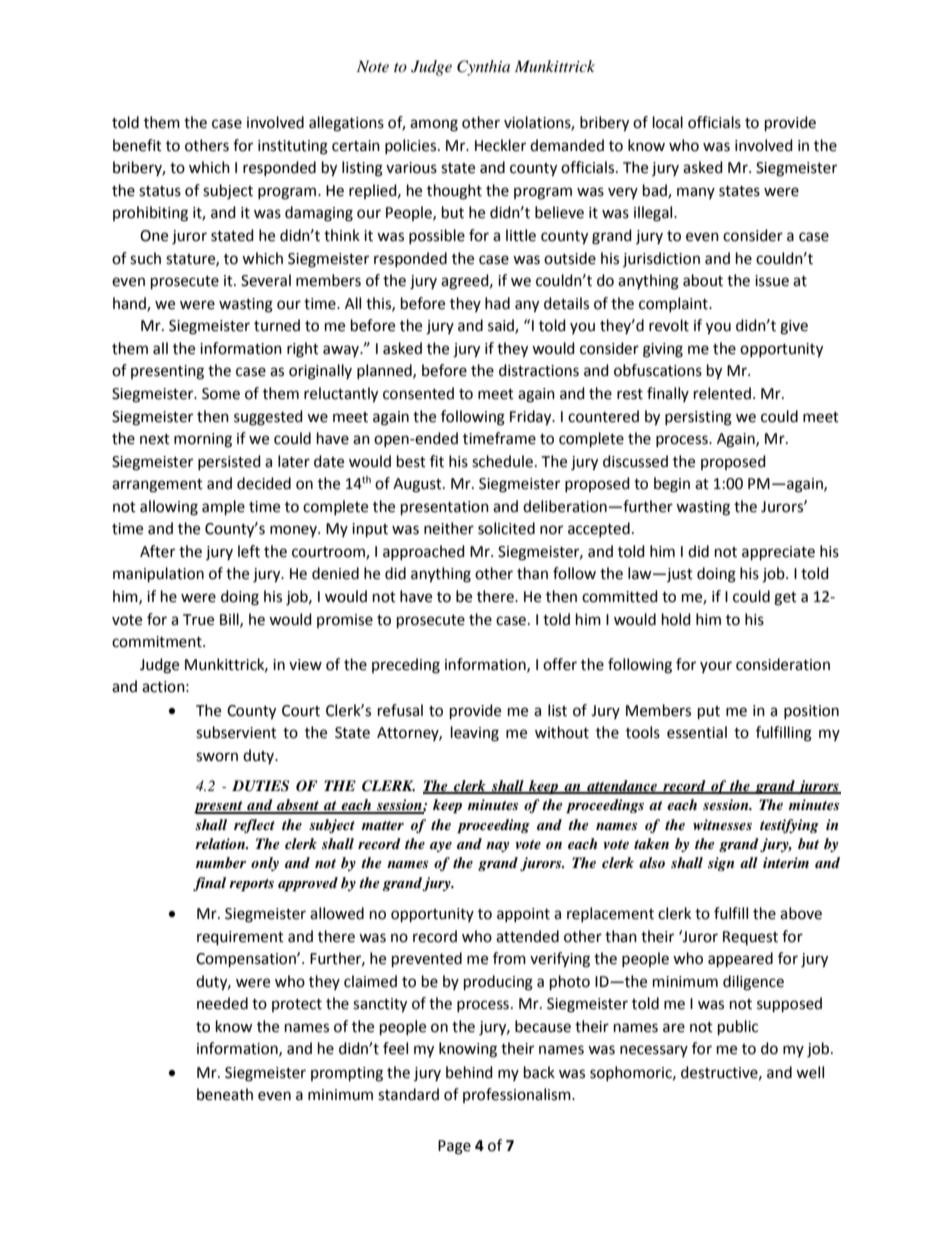  I want to click on local, so click(668, 122).
